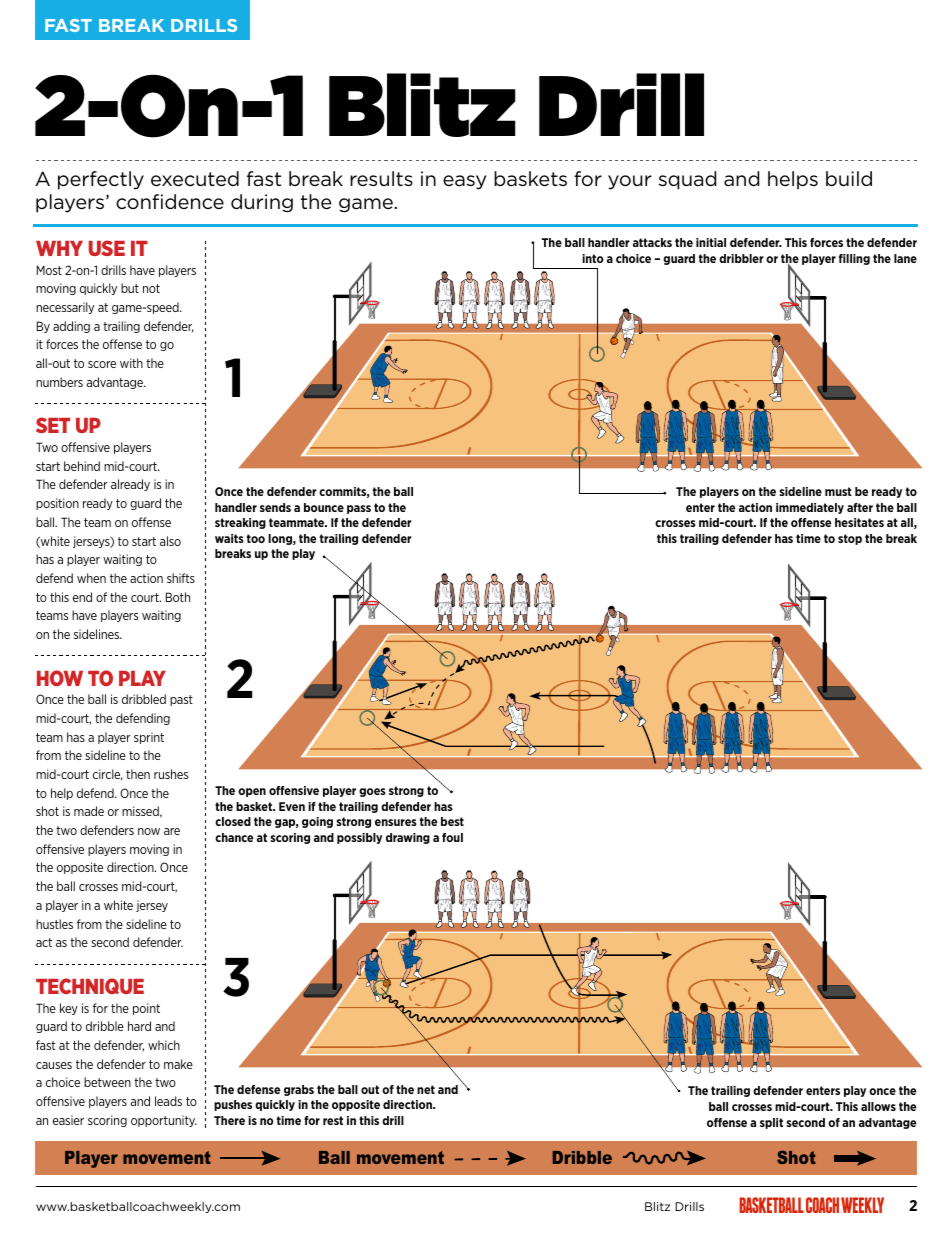  What do you see at coordinates (359, 509) in the page?
I see `pass` at bounding box center [359, 509].
